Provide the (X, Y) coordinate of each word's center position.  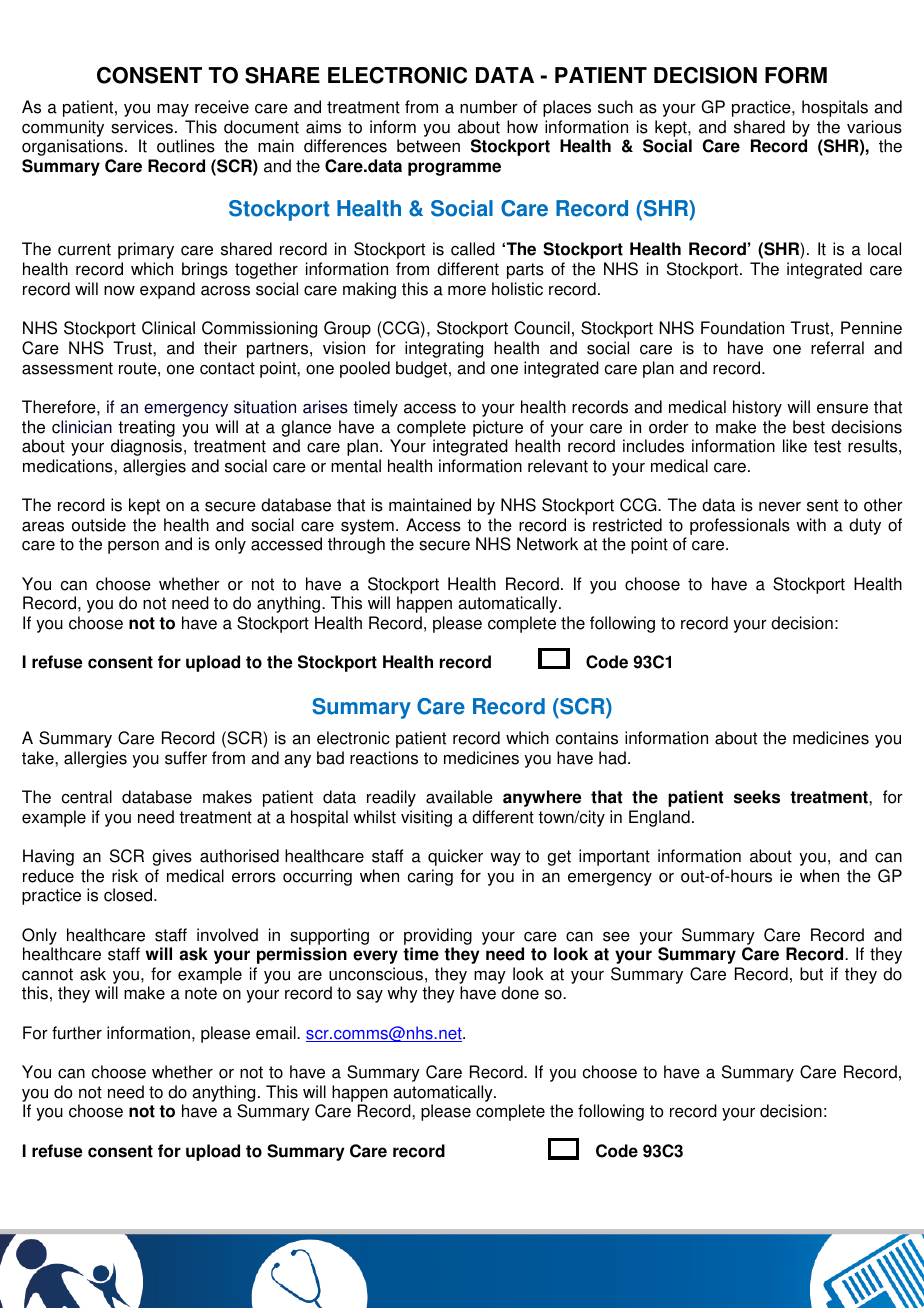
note (201, 993)
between (428, 146)
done (520, 993)
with (811, 525)
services (142, 127)
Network (547, 544)
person (133, 547)
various (874, 127)
